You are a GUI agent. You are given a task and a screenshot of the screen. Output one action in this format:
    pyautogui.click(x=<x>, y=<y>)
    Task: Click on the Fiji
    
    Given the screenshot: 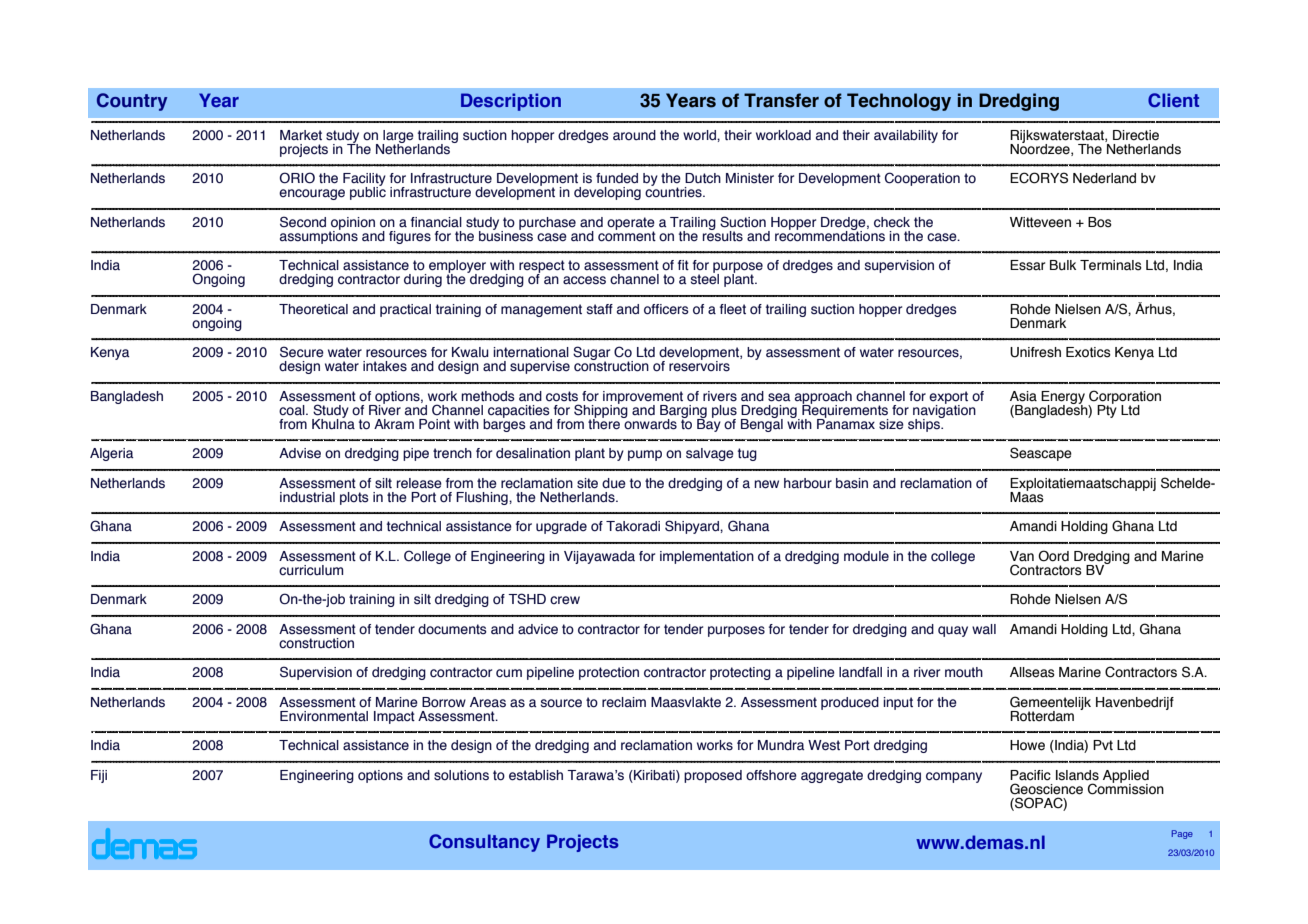 What is the action you would take?
    pyautogui.click(x=99, y=776)
